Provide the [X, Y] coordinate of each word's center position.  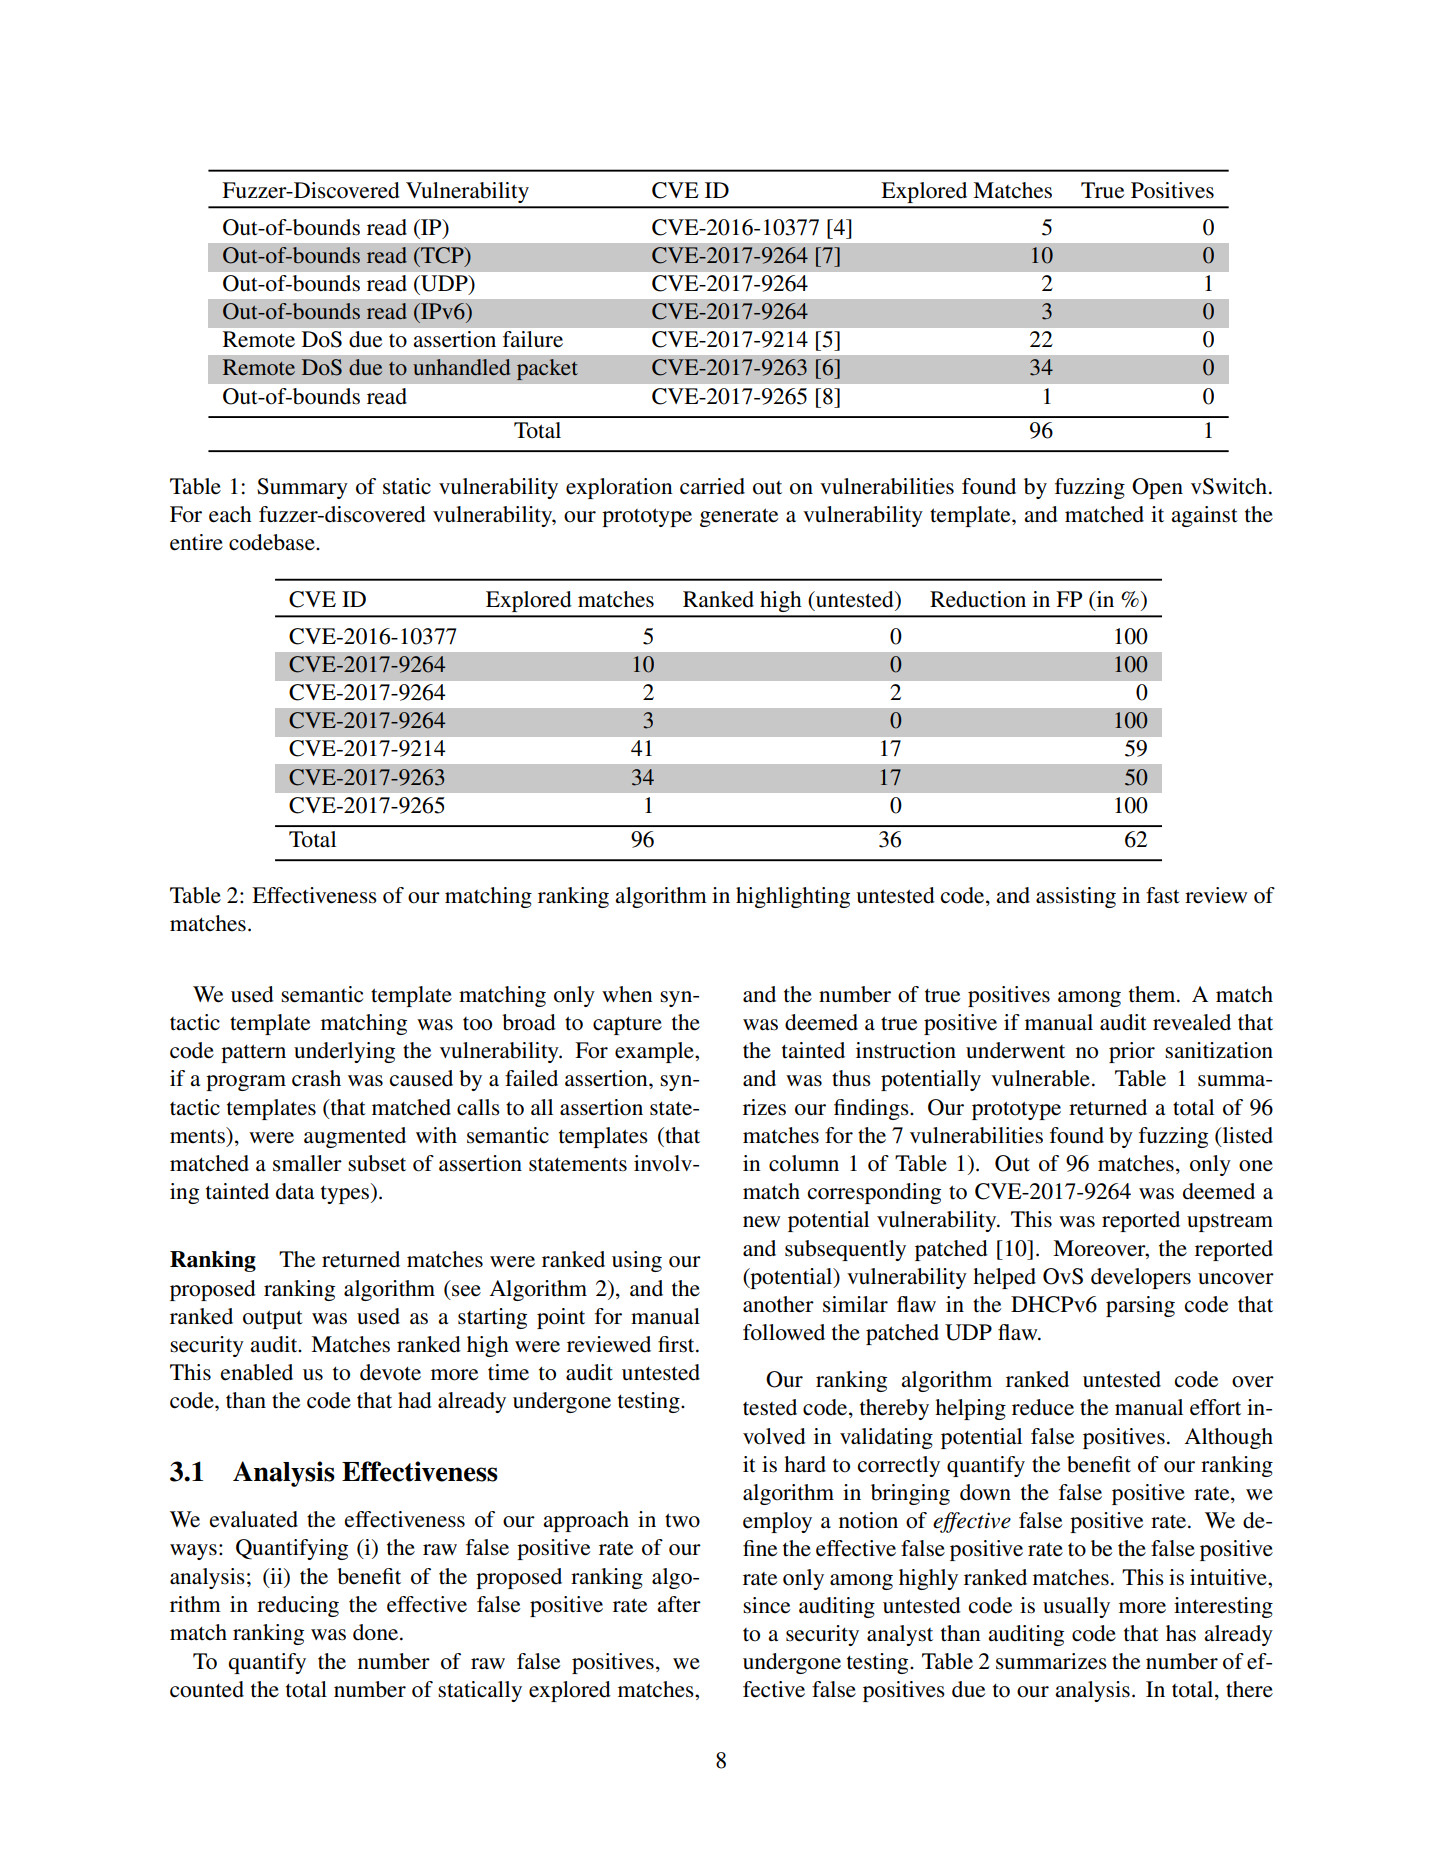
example [655, 1052]
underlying [344, 1052]
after [679, 1604]
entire [196, 542]
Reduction [978, 599]
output [273, 1319]
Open [1157, 488]
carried [712, 486]
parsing [1140, 1306]
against [1204, 516]
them [1153, 994]
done [377, 1632]
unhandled [461, 367]
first [677, 1344]
